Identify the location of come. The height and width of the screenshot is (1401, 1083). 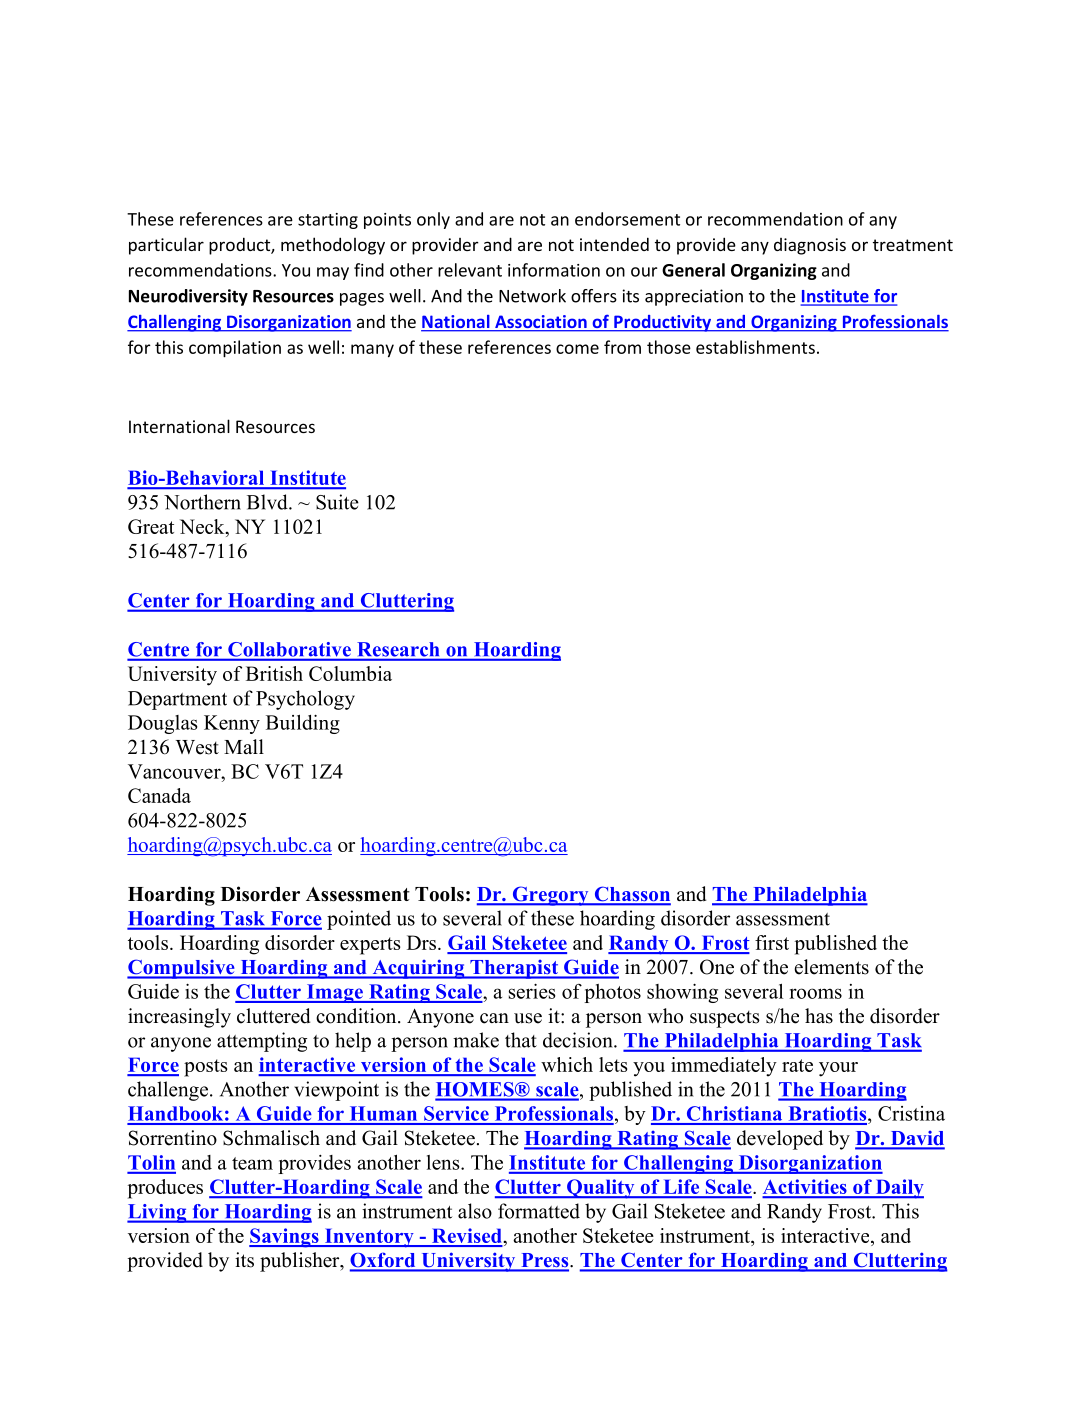
(577, 349).
